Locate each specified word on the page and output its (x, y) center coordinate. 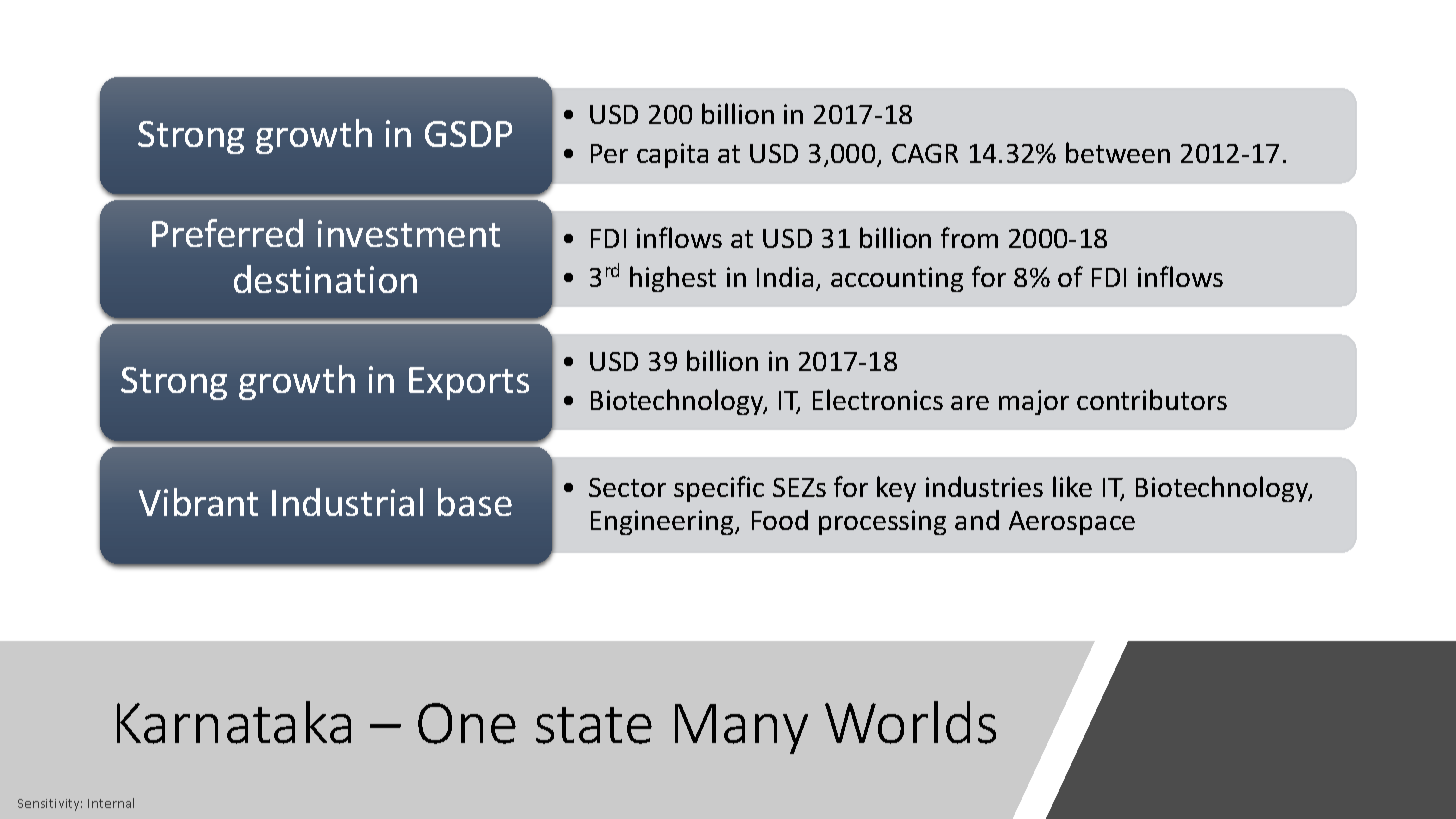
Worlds (910, 722)
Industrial (347, 502)
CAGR (925, 153)
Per (609, 153)
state (594, 725)
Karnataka (234, 722)
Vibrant (198, 502)
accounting (897, 279)
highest (673, 279)
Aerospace (1072, 523)
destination (325, 279)
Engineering (663, 522)
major (1034, 402)
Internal (111, 803)
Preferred (227, 233)
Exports (469, 383)
